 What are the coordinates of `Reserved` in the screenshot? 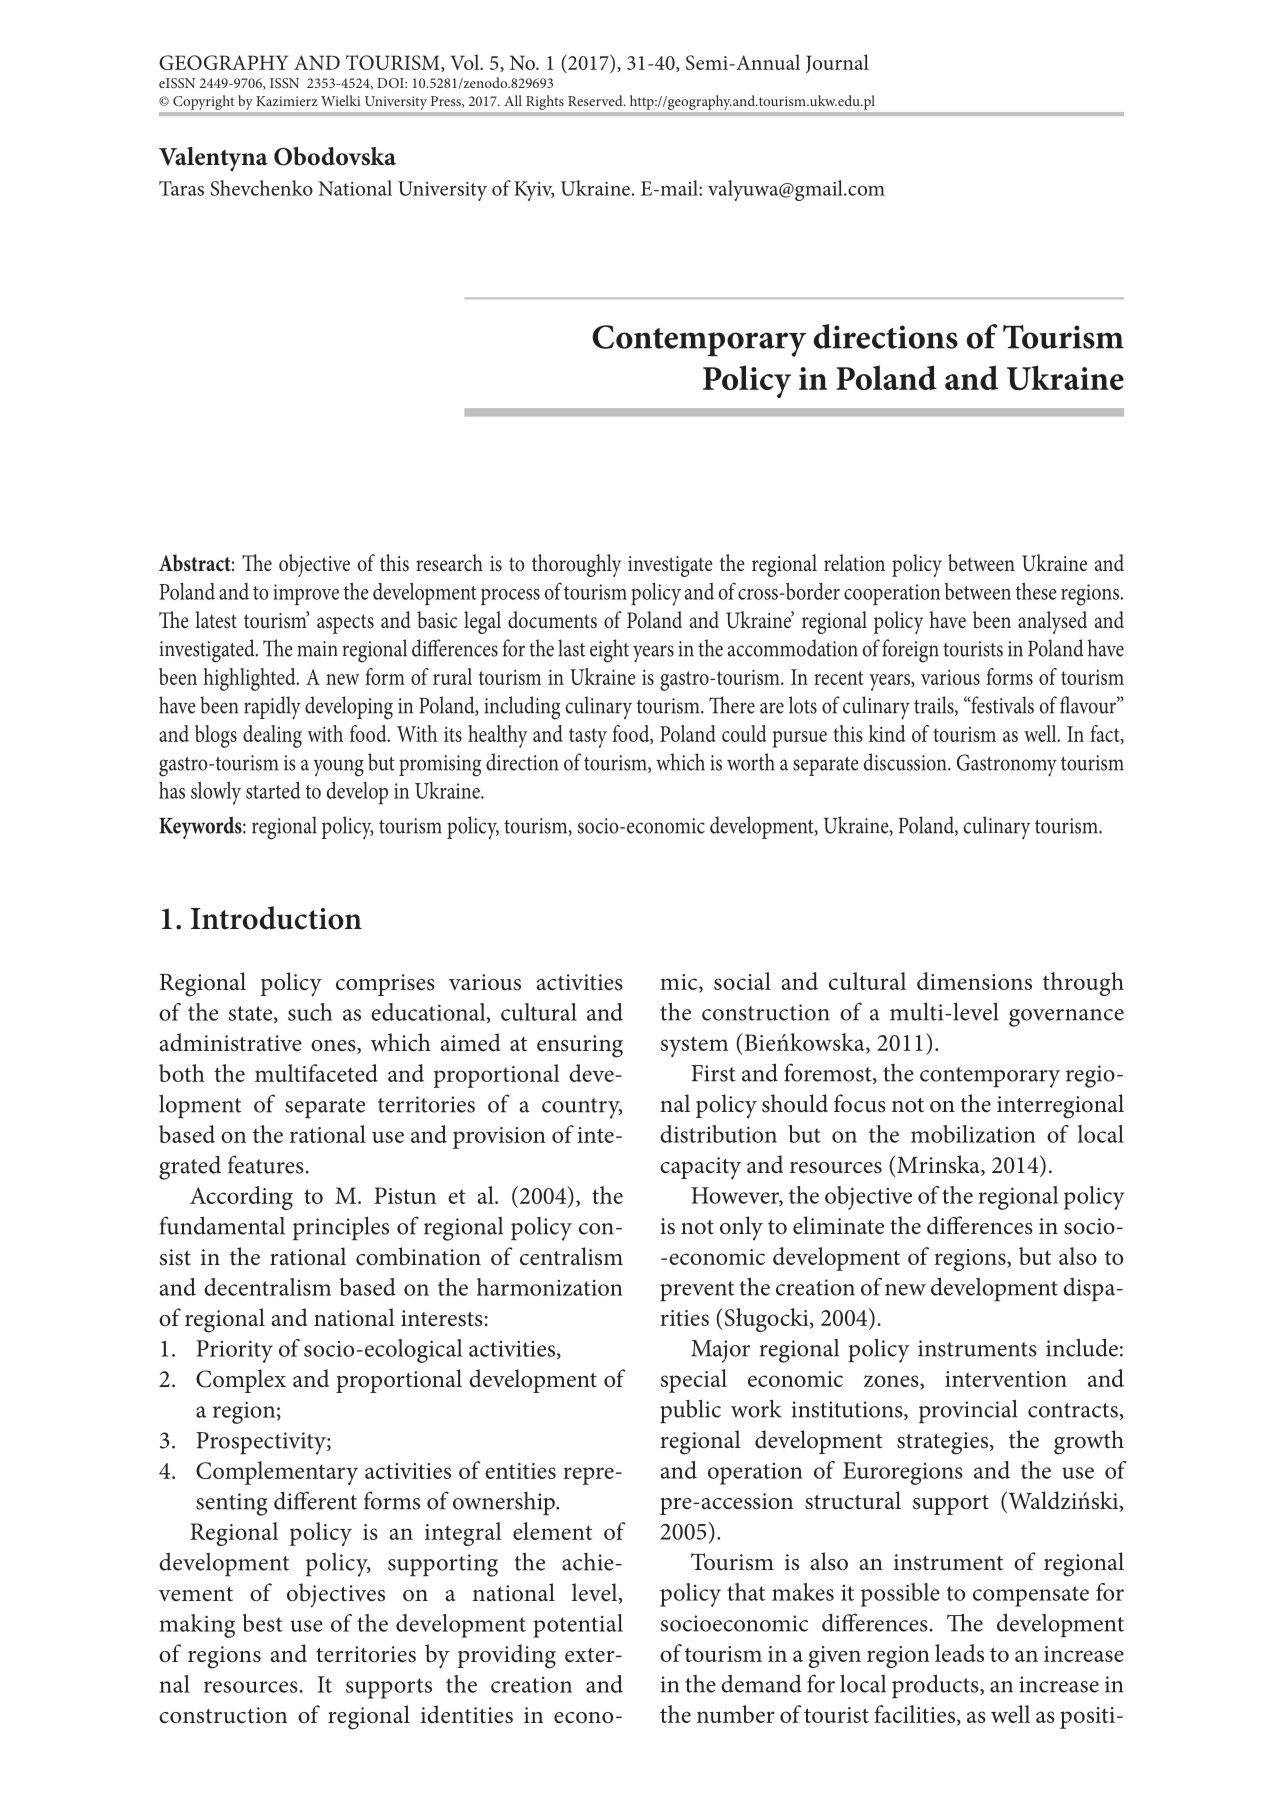 It's located at (596, 100).
